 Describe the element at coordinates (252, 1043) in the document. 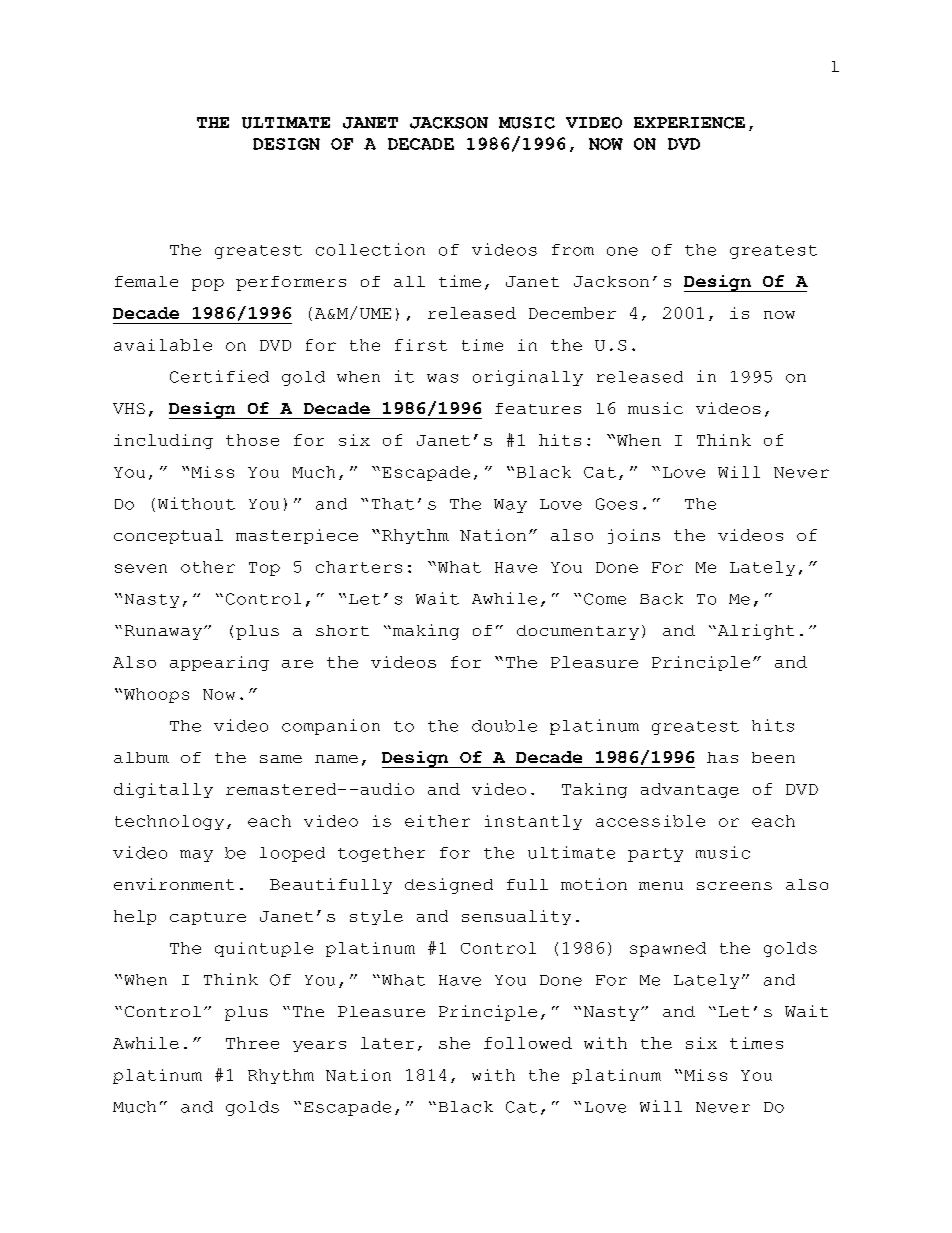

I see `Three` at that location.
